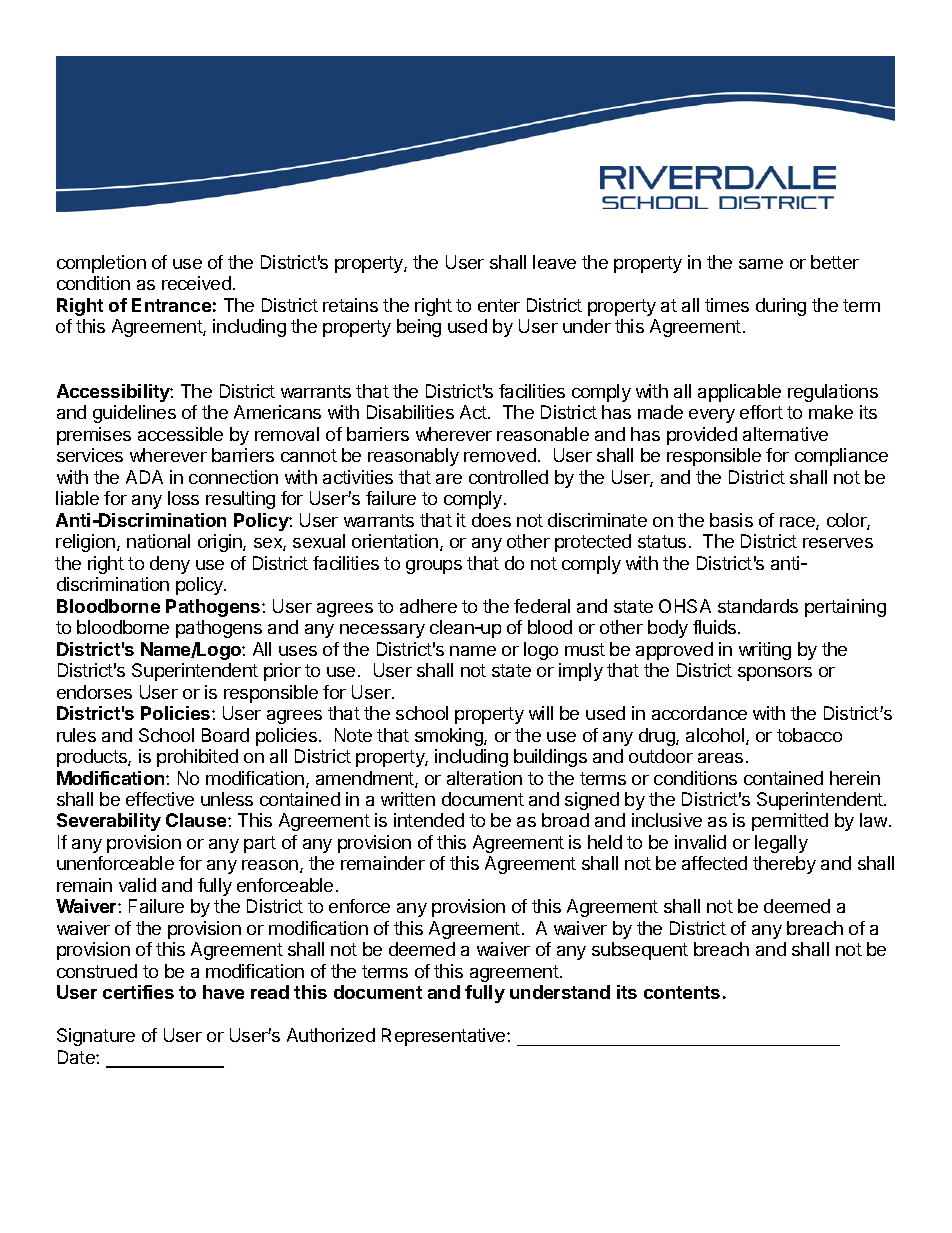  I want to click on received, so click(196, 283).
